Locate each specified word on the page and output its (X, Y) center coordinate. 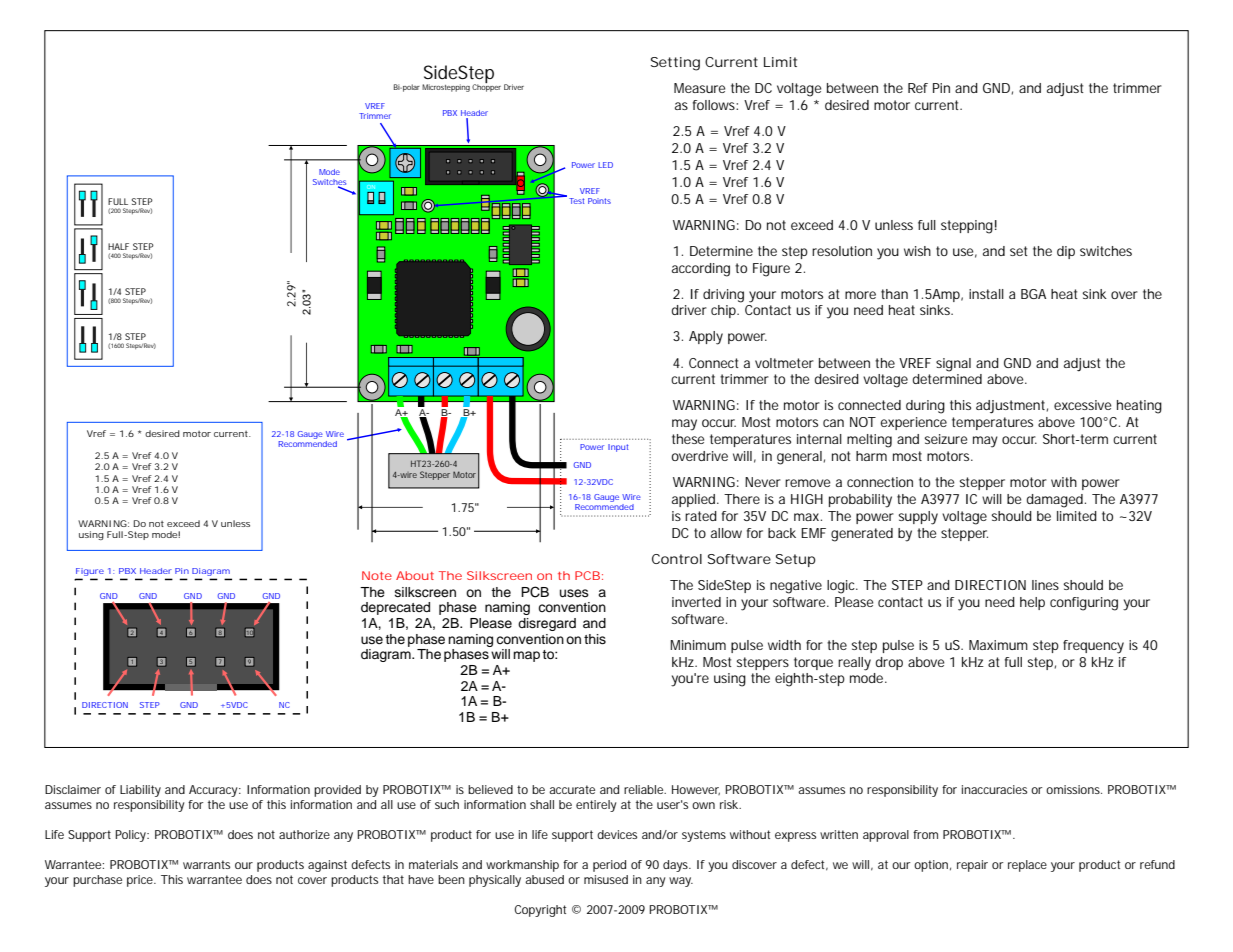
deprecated (395, 608)
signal (953, 365)
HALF (118, 246)
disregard (547, 624)
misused (606, 879)
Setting (675, 64)
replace (1027, 866)
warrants (206, 864)
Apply (706, 338)
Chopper (486, 87)
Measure (700, 88)
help (1032, 603)
